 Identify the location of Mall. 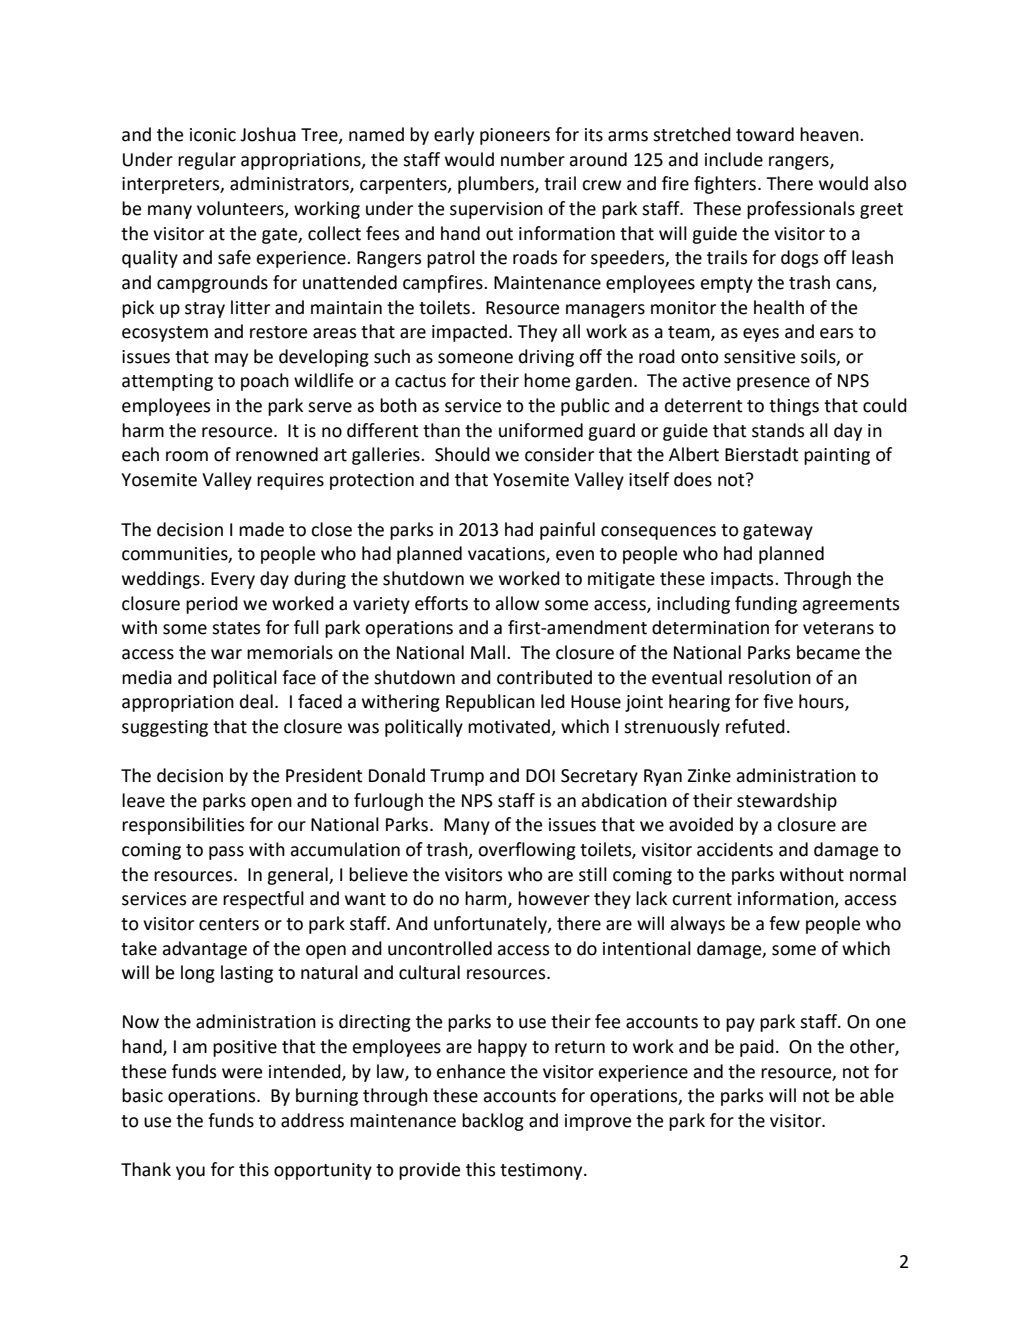
(488, 652).
